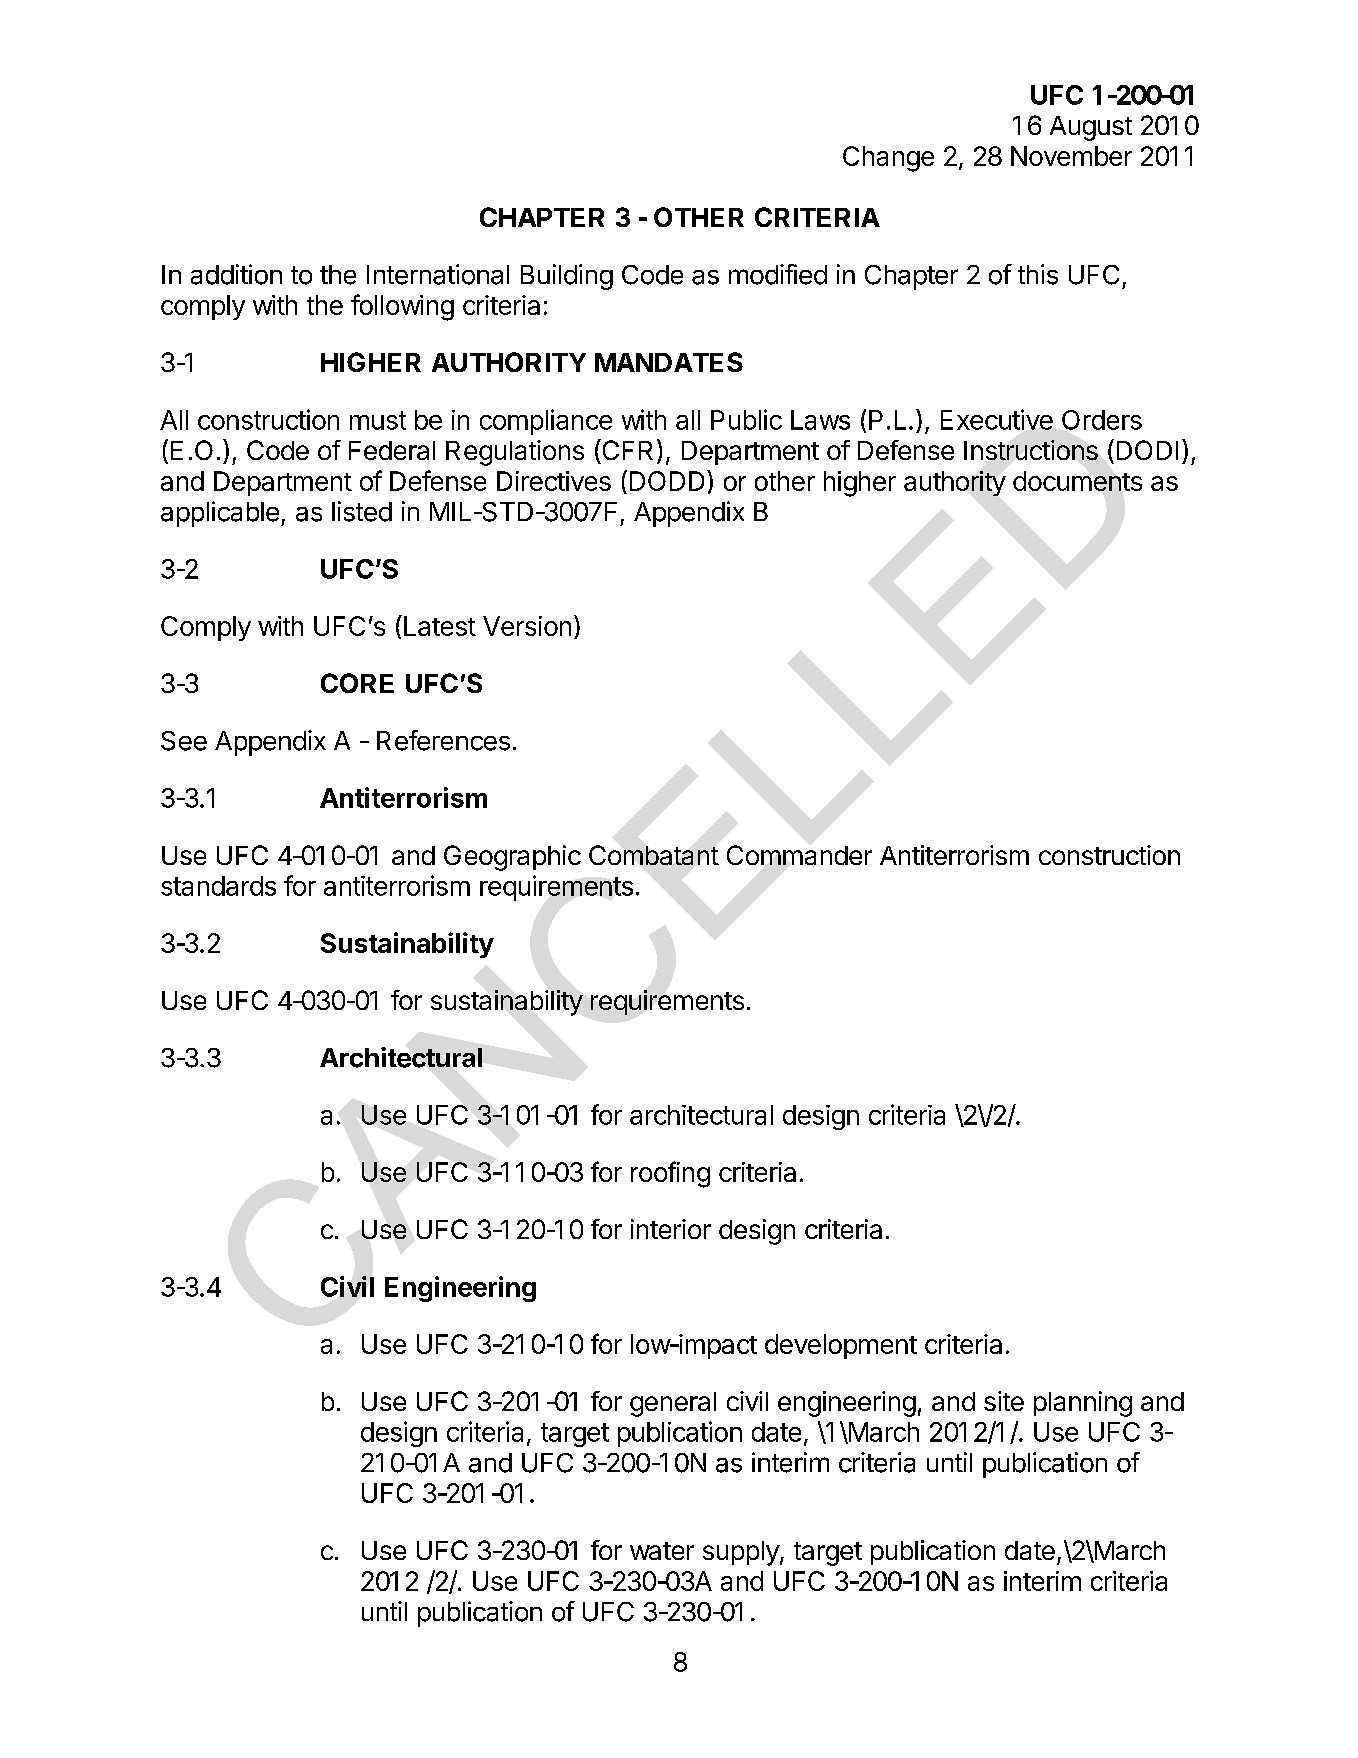 Image resolution: width=1358 pixels, height=1758 pixels. What do you see at coordinates (218, 886) in the screenshot?
I see `standards` at bounding box center [218, 886].
